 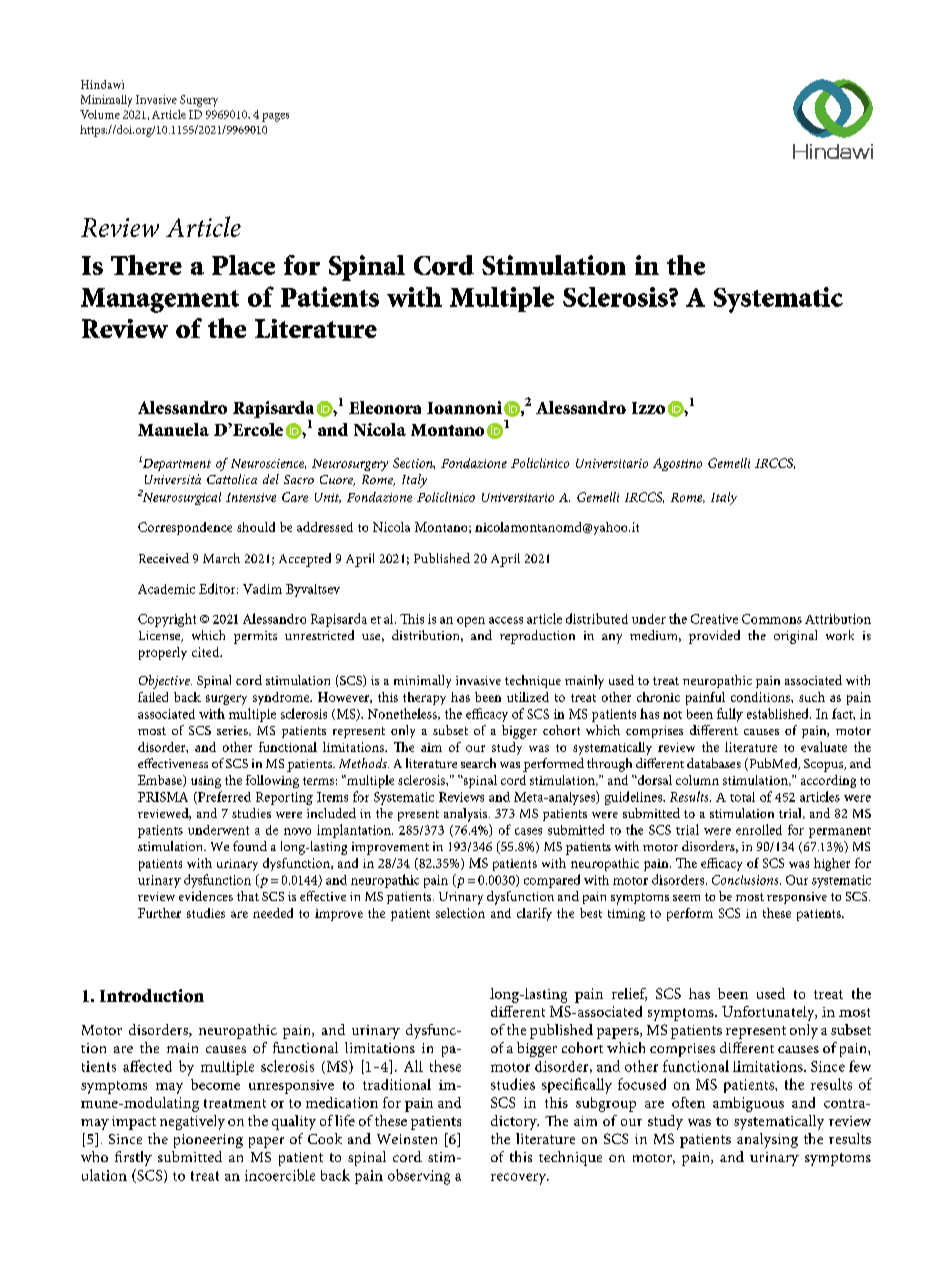 What do you see at coordinates (275, 117) in the screenshot?
I see `pages` at bounding box center [275, 117].
